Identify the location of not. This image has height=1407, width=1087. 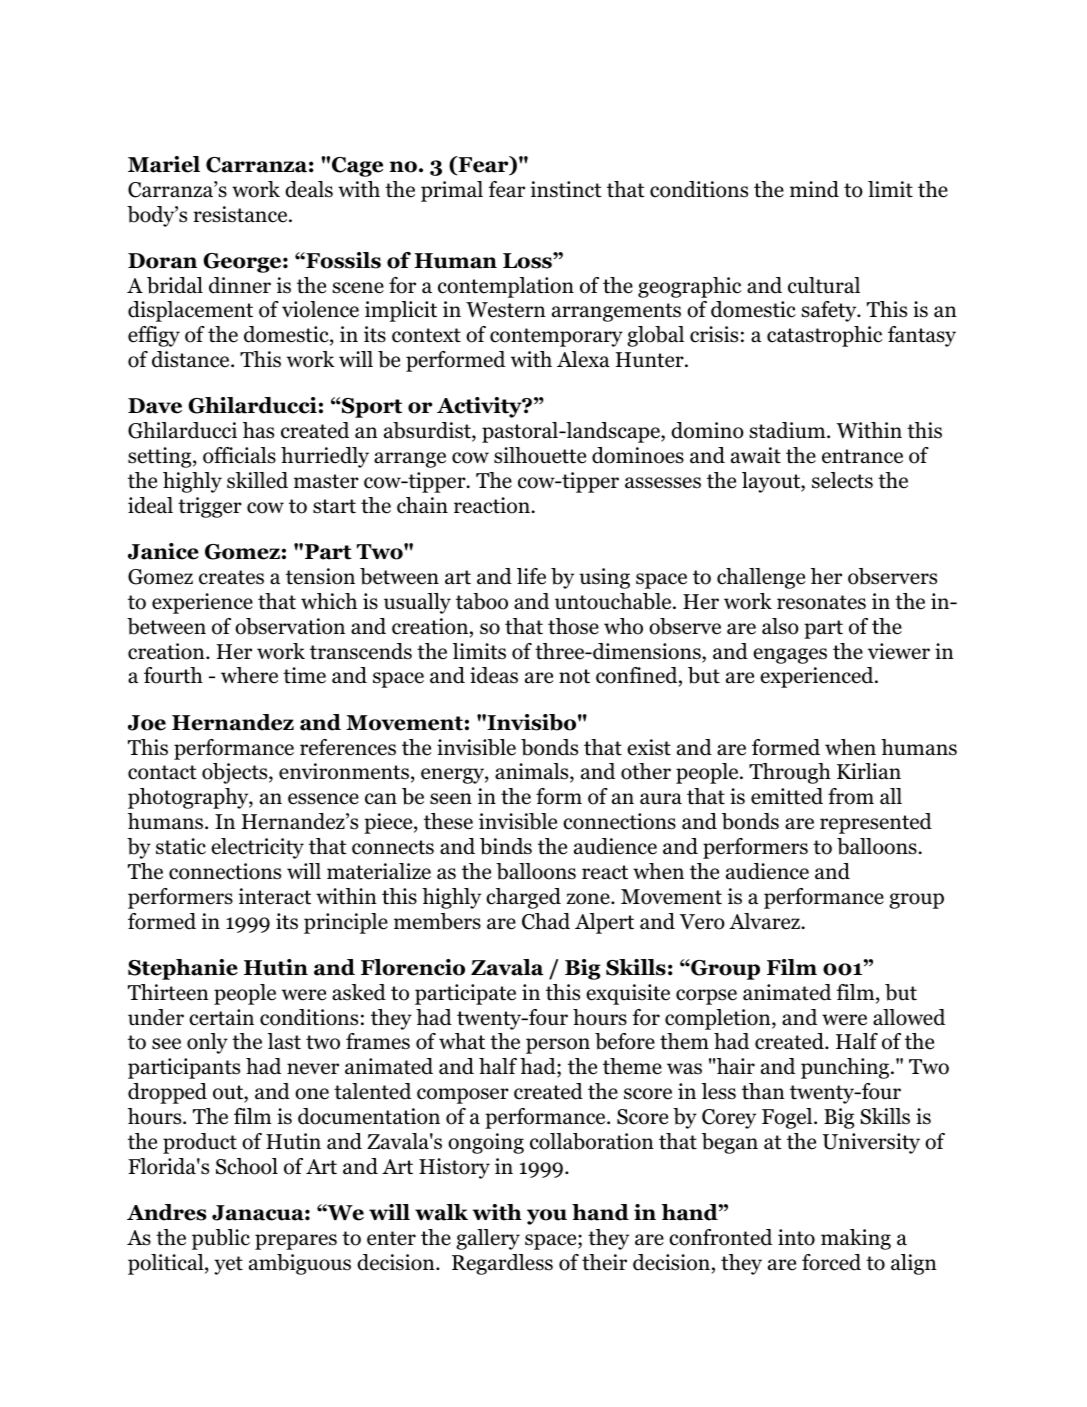
(574, 676).
